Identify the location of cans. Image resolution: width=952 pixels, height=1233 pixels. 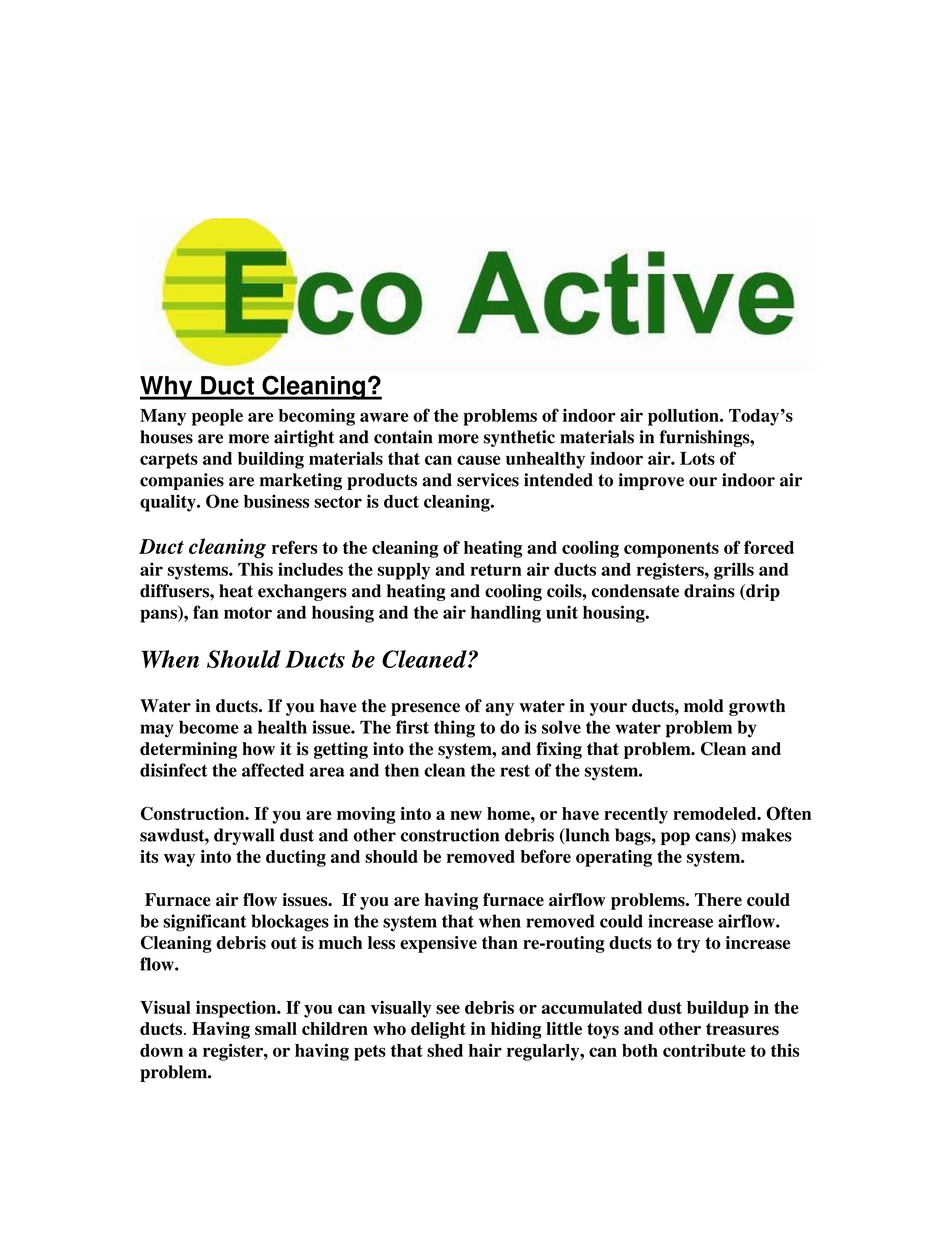
(713, 838).
